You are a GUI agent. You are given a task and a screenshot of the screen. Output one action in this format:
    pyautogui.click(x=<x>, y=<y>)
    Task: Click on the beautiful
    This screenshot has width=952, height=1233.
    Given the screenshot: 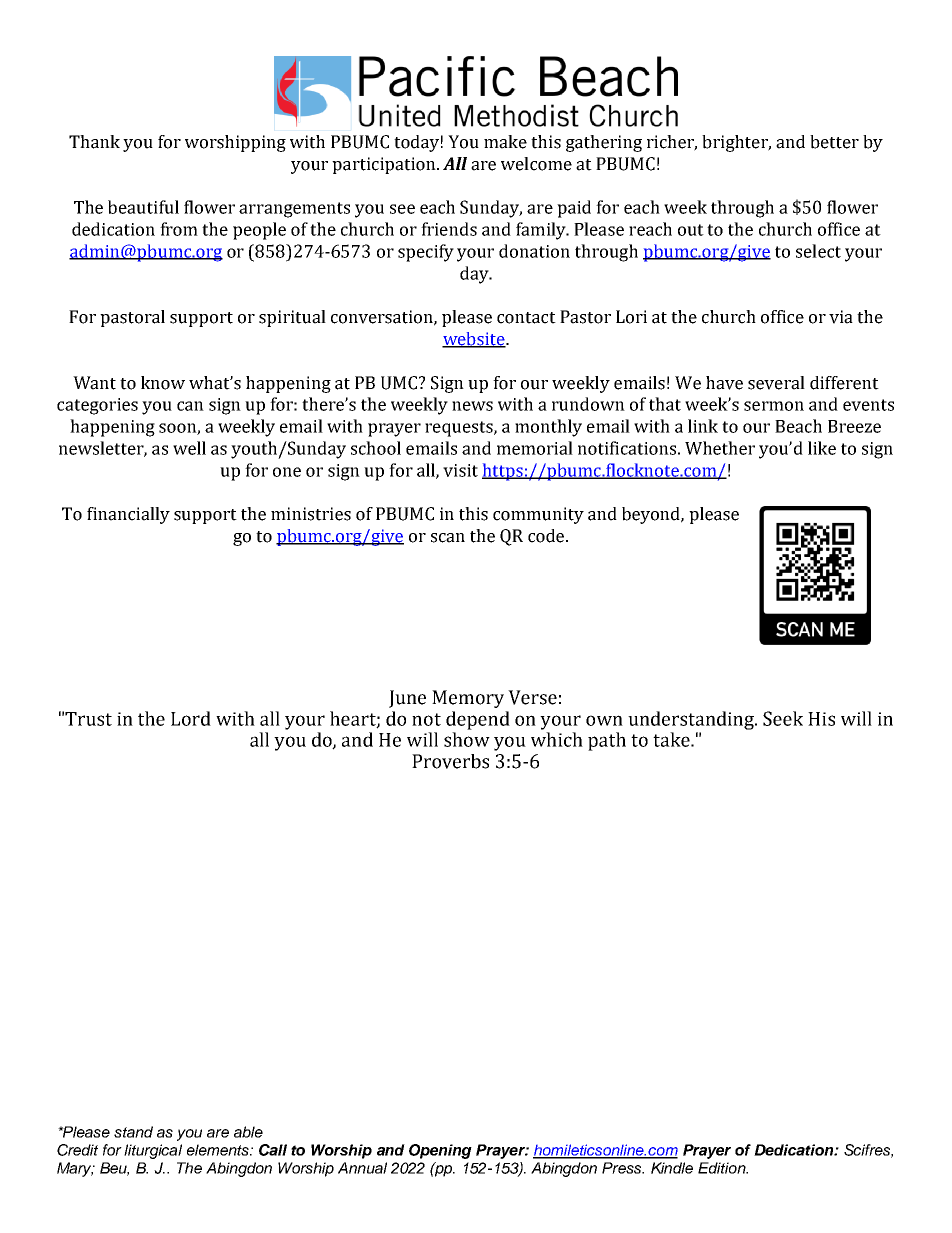 What is the action you would take?
    pyautogui.click(x=143, y=207)
